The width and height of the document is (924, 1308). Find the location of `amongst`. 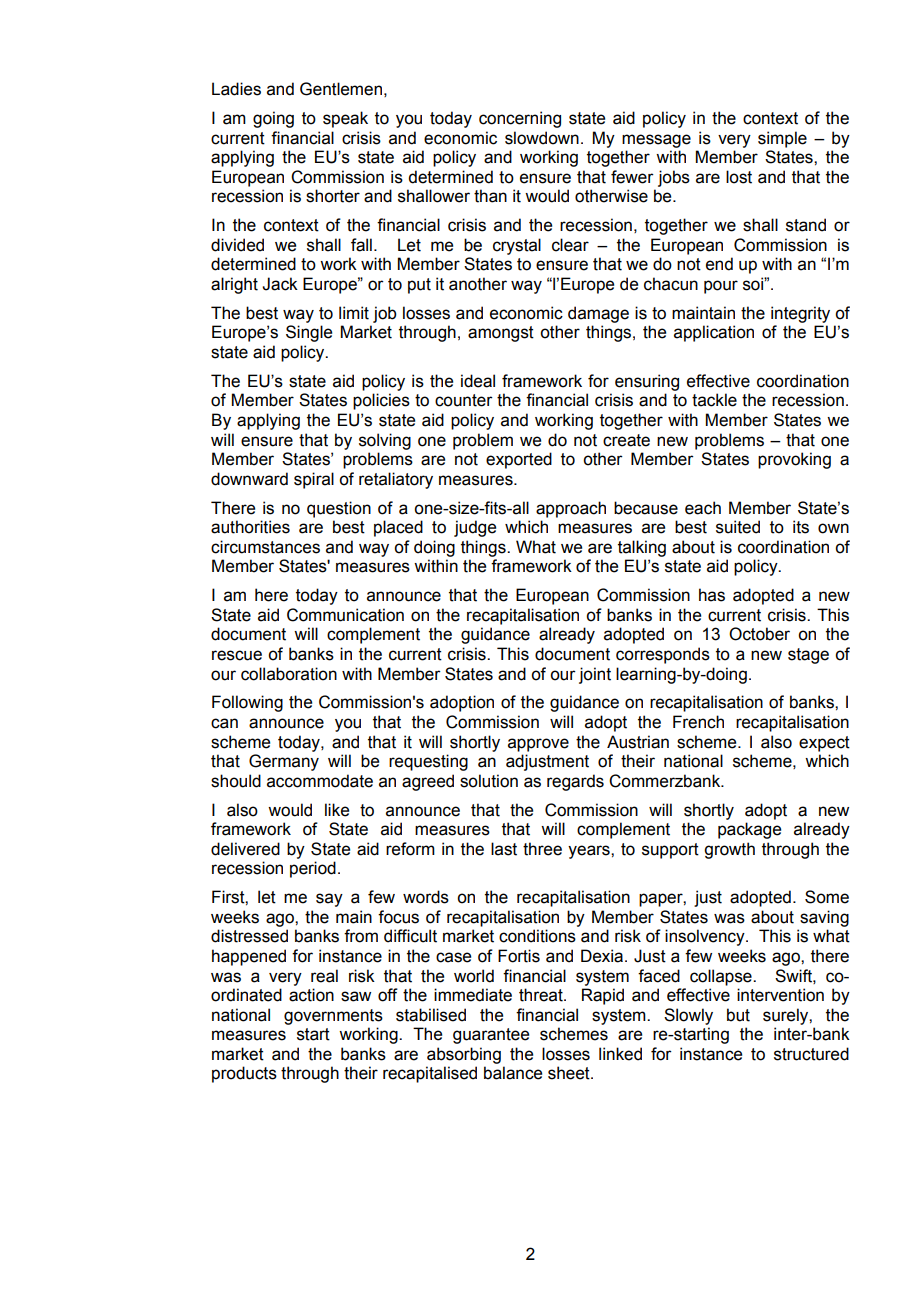

amongst is located at coordinates (501, 334).
